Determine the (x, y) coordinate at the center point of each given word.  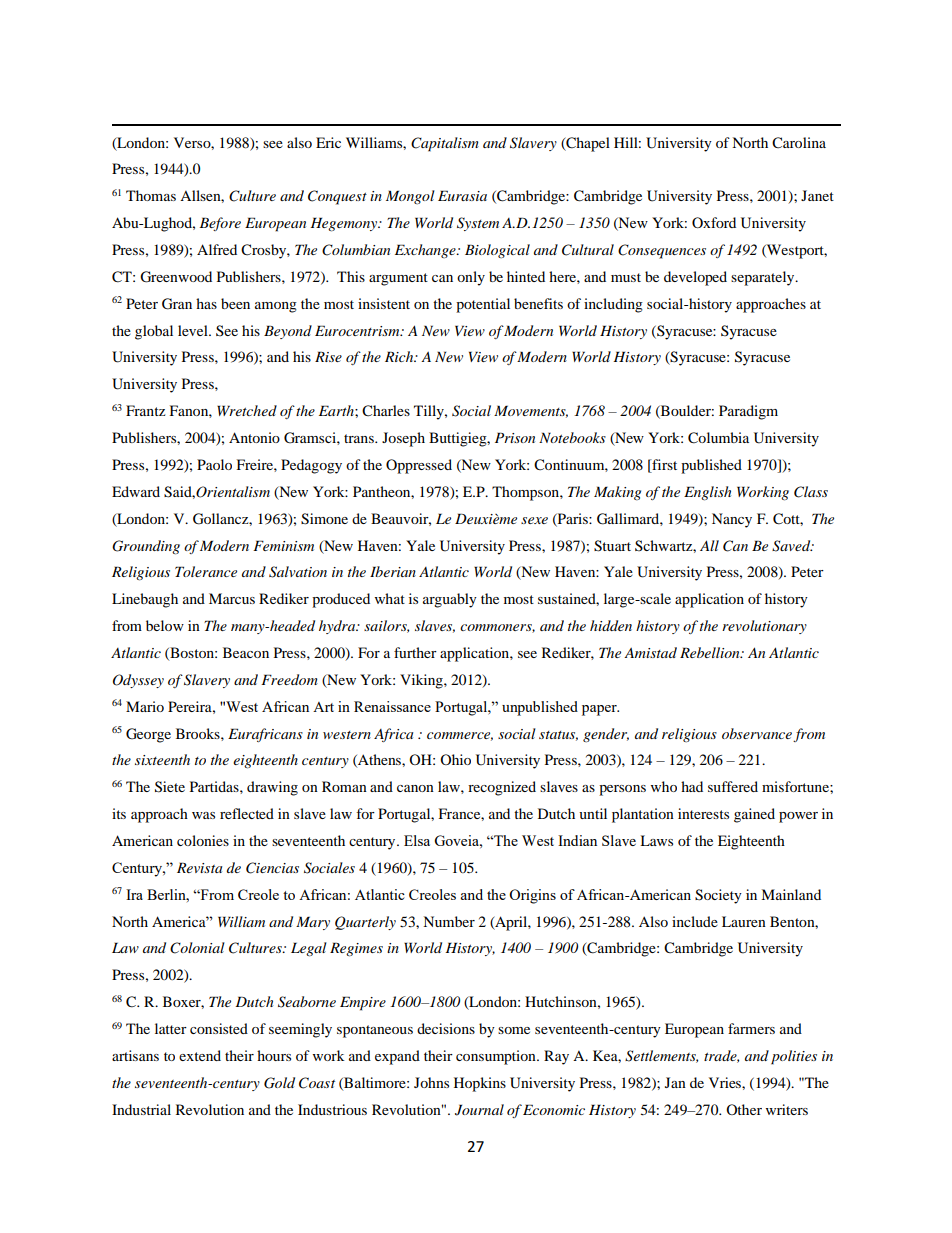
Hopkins (480, 1084)
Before (220, 224)
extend (200, 1055)
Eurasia (462, 195)
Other (744, 1109)
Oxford (714, 222)
